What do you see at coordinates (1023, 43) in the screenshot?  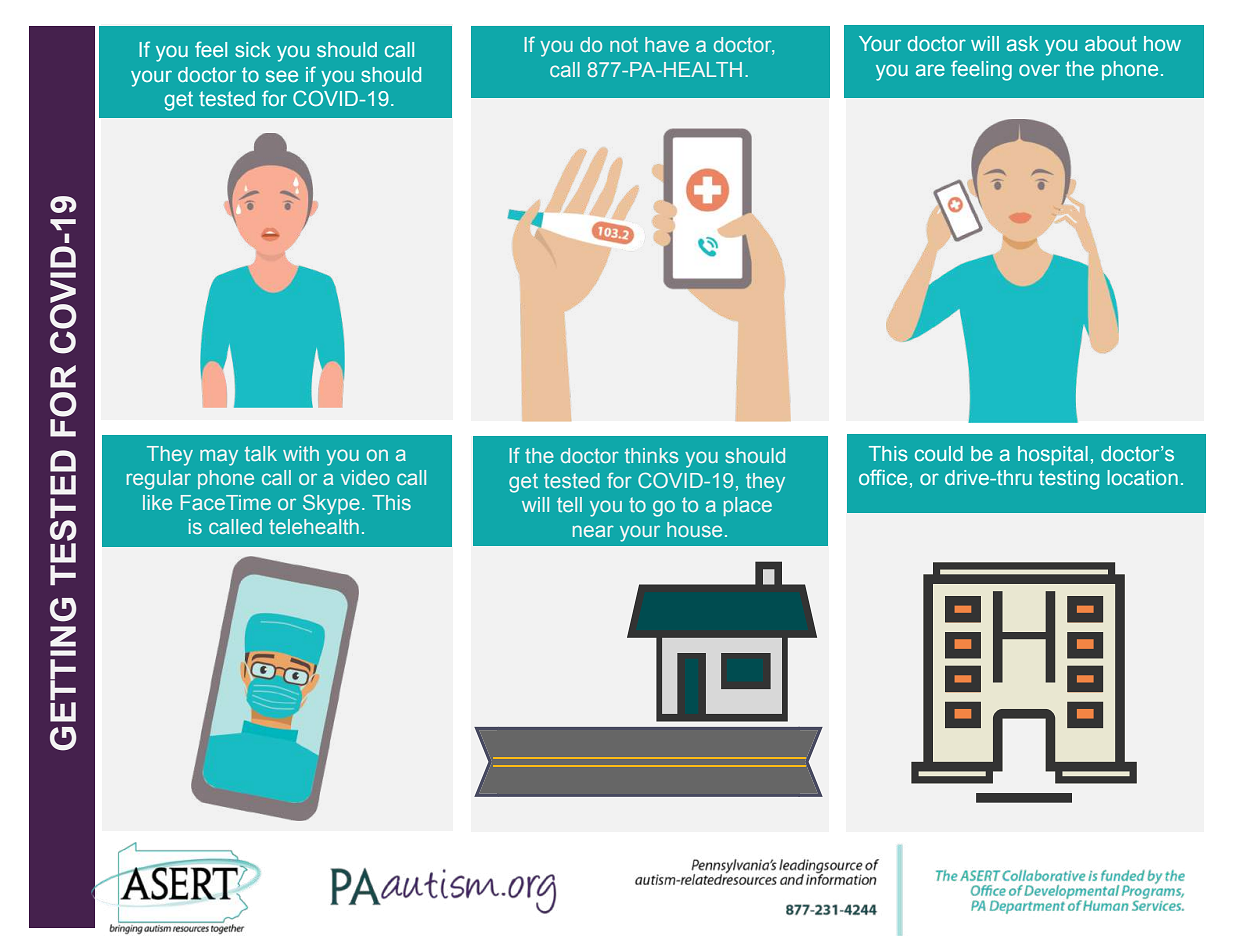 I see `ask` at bounding box center [1023, 43].
